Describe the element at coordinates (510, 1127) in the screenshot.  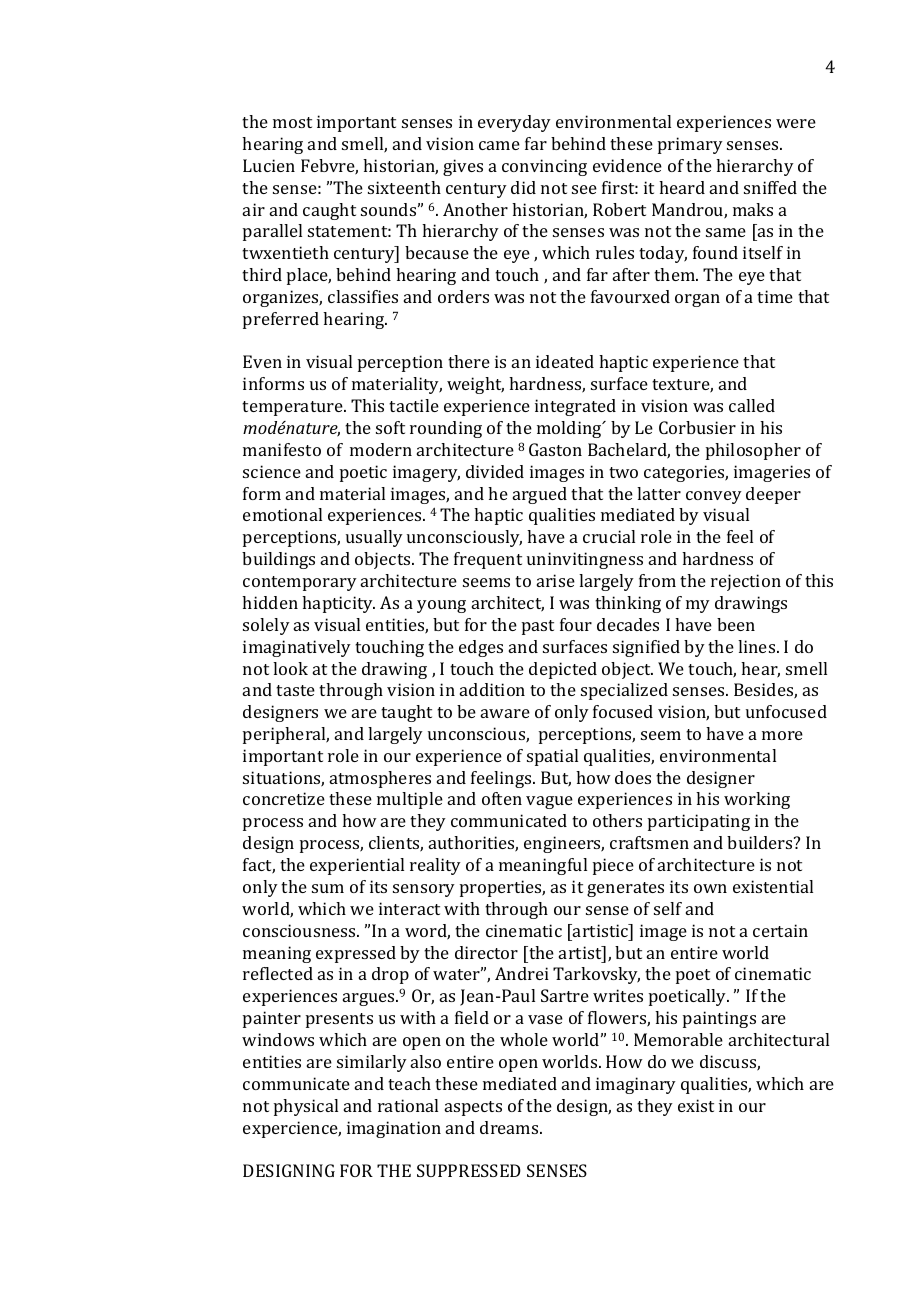
I see `dreams` at that location.
